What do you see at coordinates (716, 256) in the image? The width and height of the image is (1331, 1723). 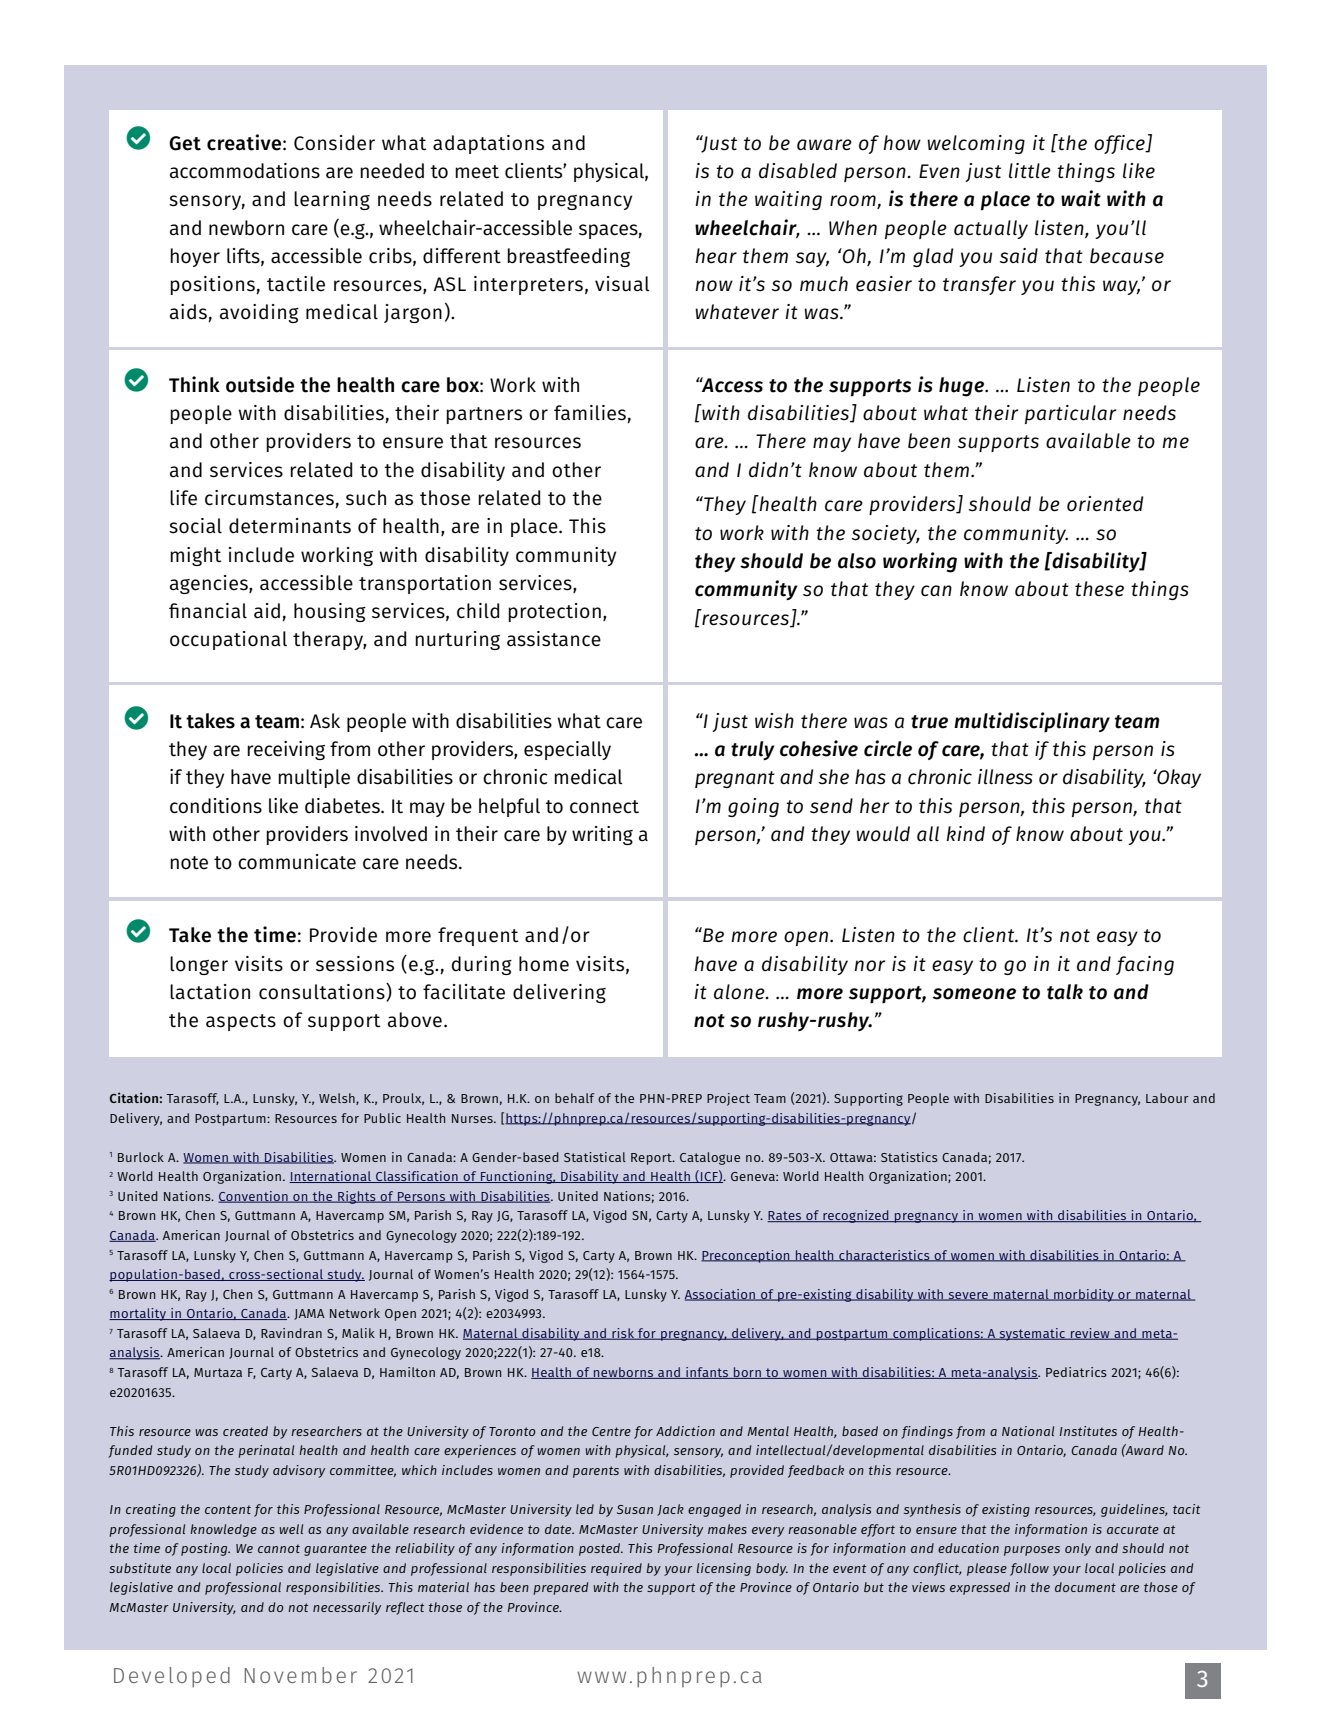 I see `hear` at bounding box center [716, 256].
